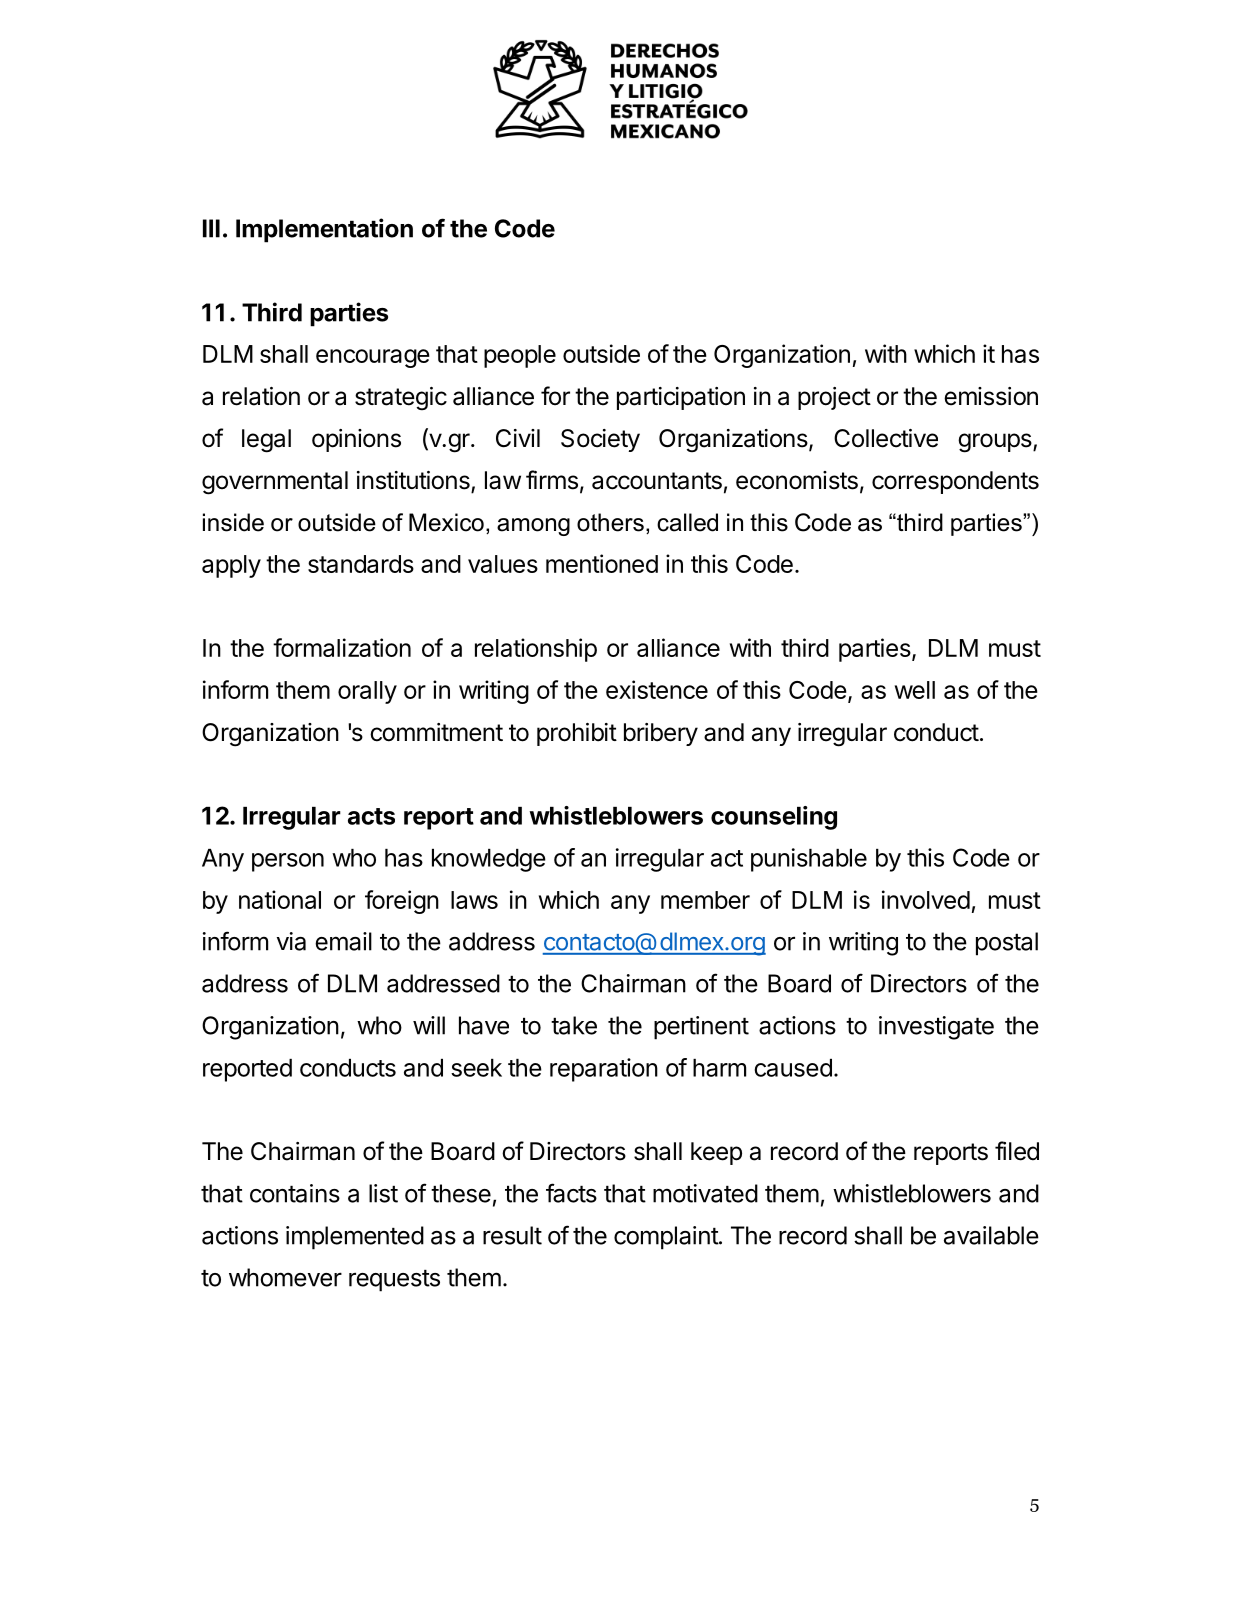 This document has height=1605, width=1240. What do you see at coordinates (991, 396) in the document?
I see `emission` at bounding box center [991, 396].
